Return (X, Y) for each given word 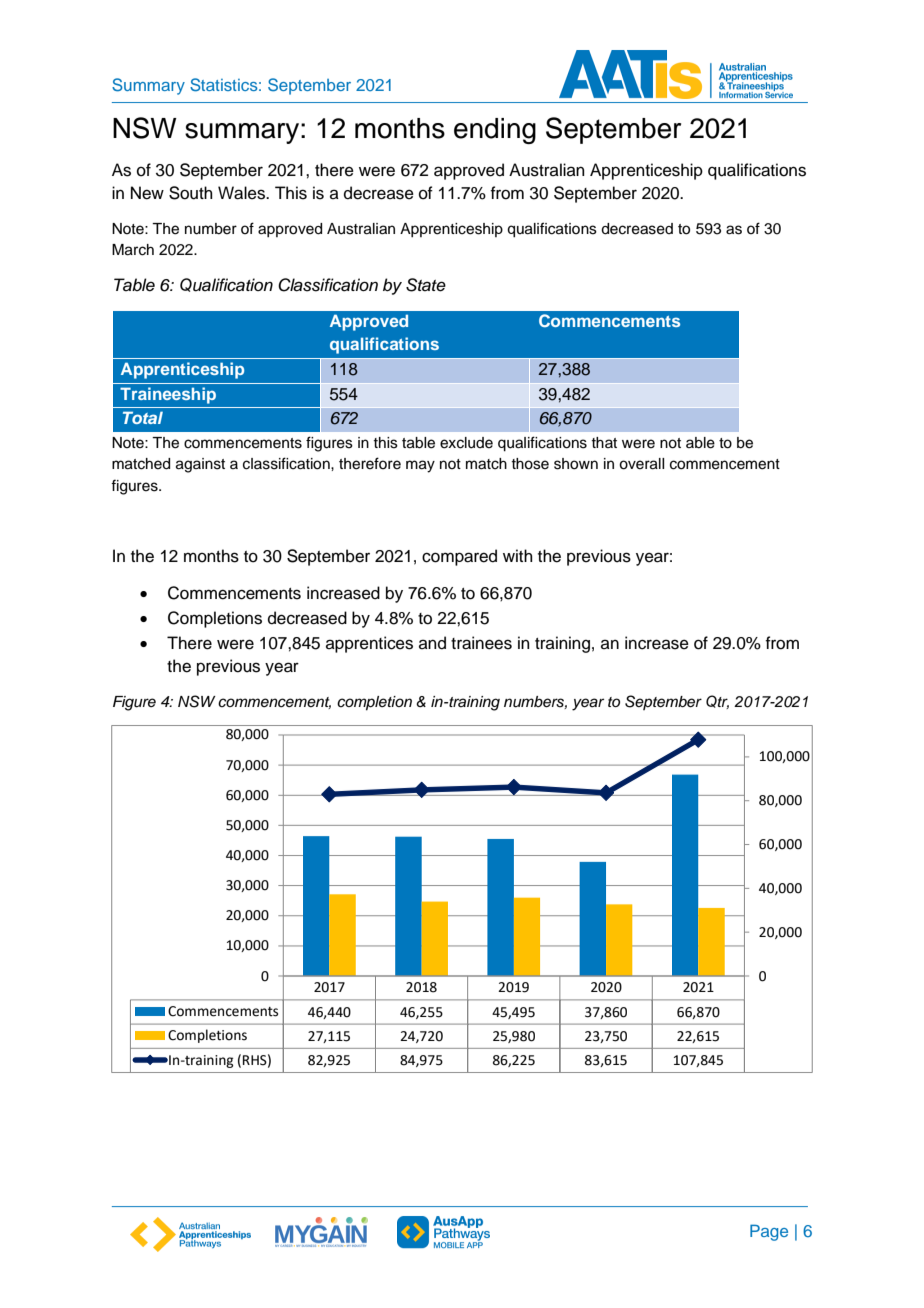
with (518, 555)
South (191, 193)
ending (495, 131)
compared (459, 557)
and (432, 643)
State (426, 285)
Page (769, 1232)
